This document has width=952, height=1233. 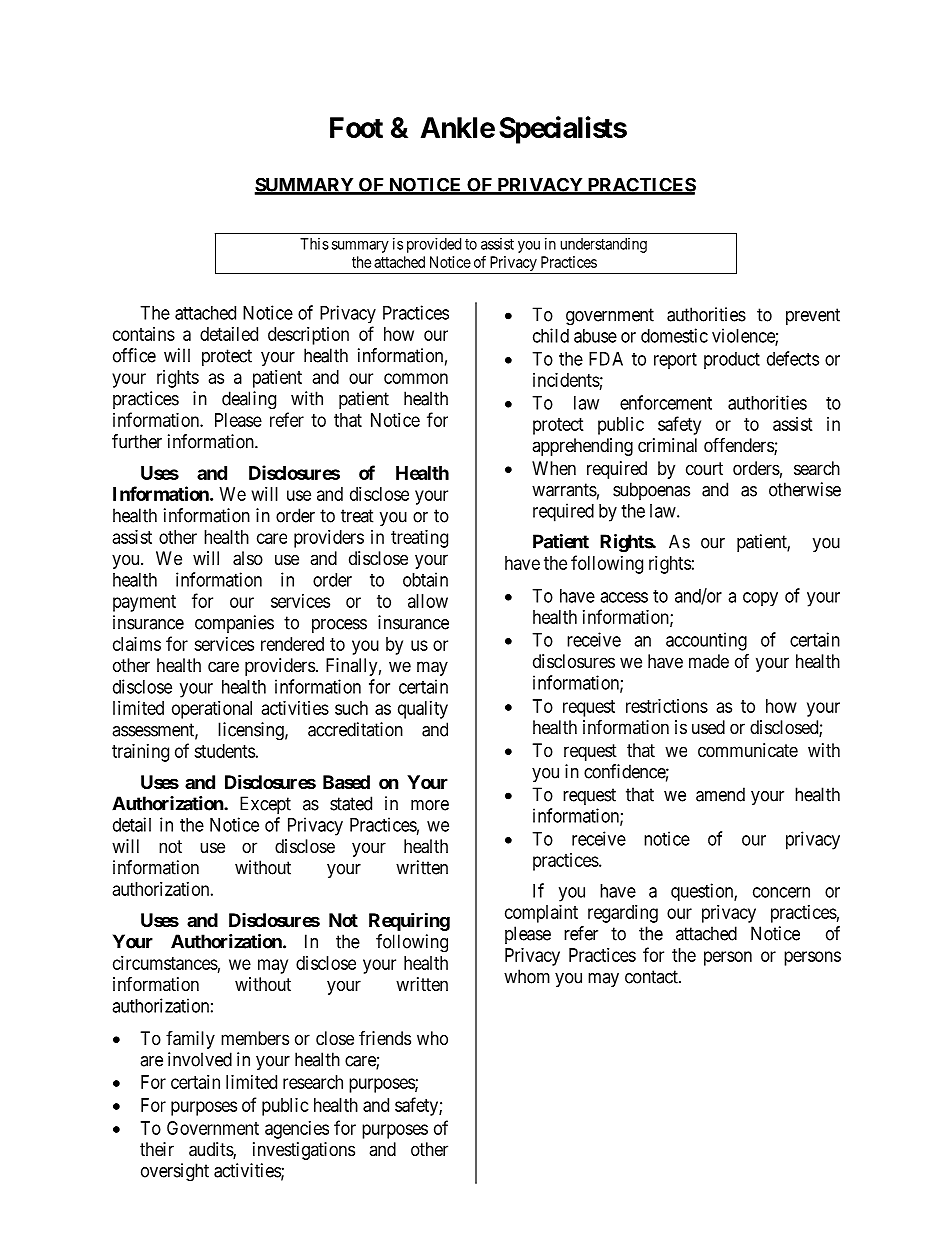 What do you see at coordinates (175, 1172) in the document?
I see `oversight` at bounding box center [175, 1172].
